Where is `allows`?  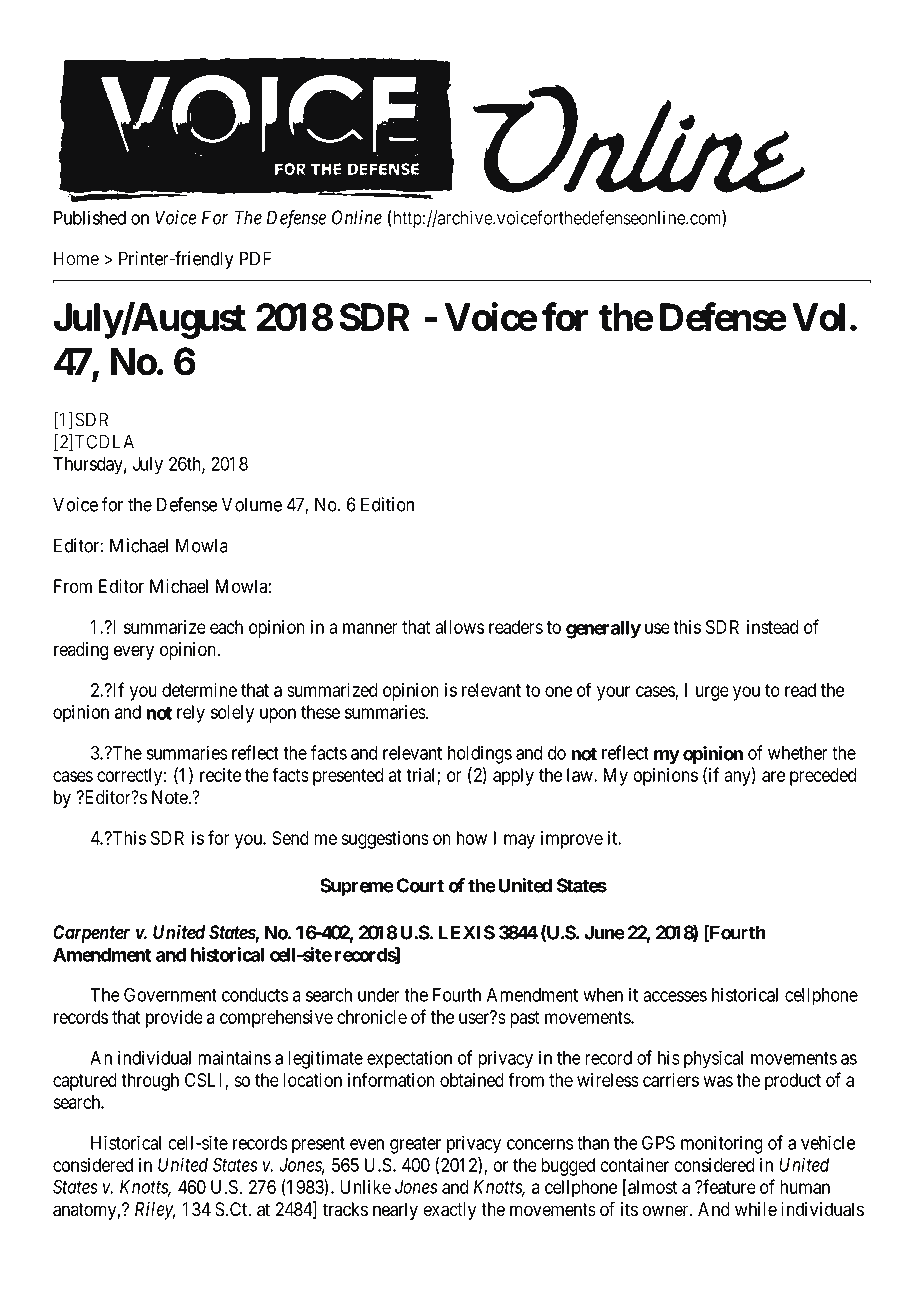 allows is located at coordinates (459, 627).
